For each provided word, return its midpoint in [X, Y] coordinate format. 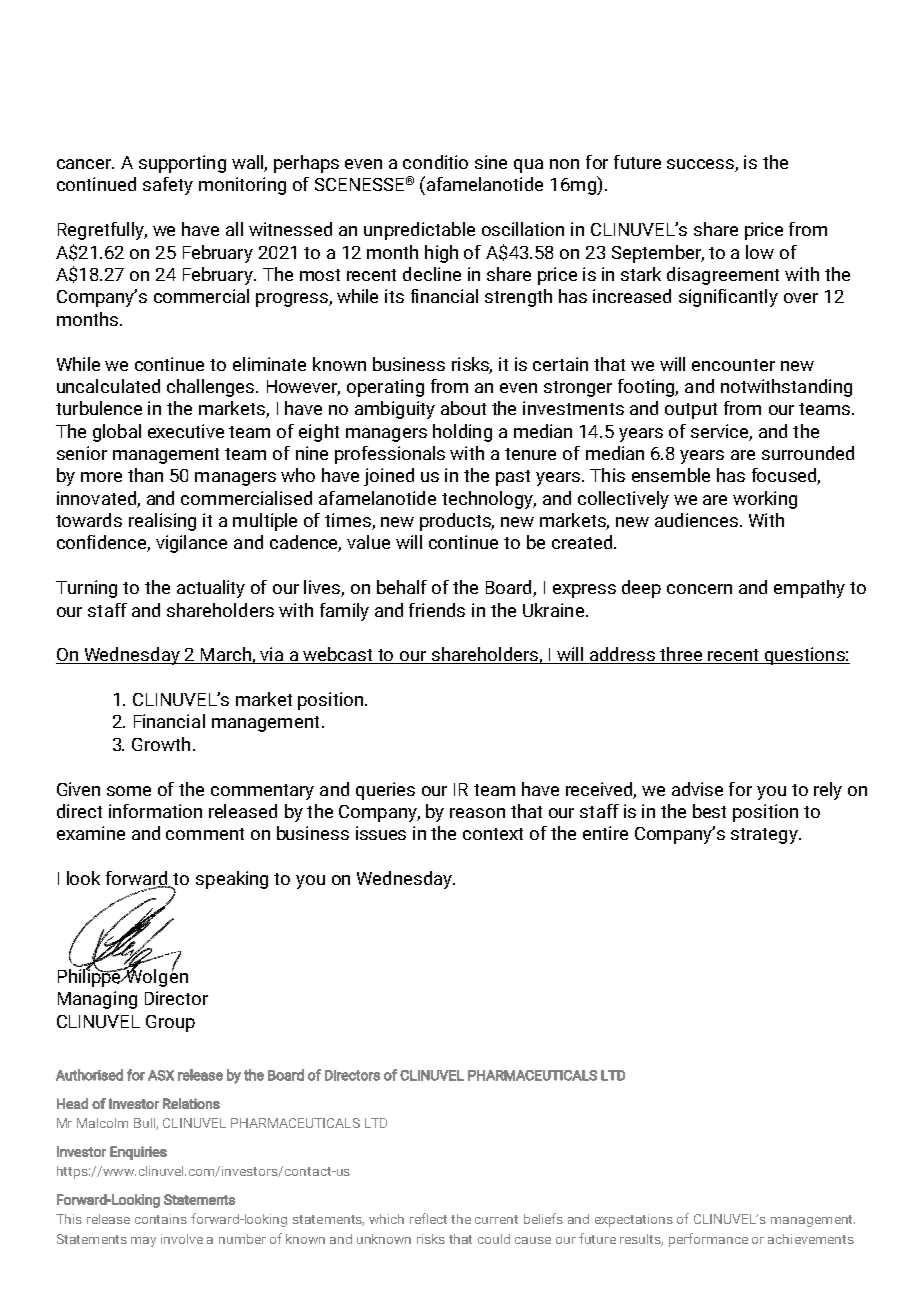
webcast [338, 655]
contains [161, 1219]
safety [168, 186]
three [681, 655]
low [760, 252]
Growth [161, 744]
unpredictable [419, 231]
